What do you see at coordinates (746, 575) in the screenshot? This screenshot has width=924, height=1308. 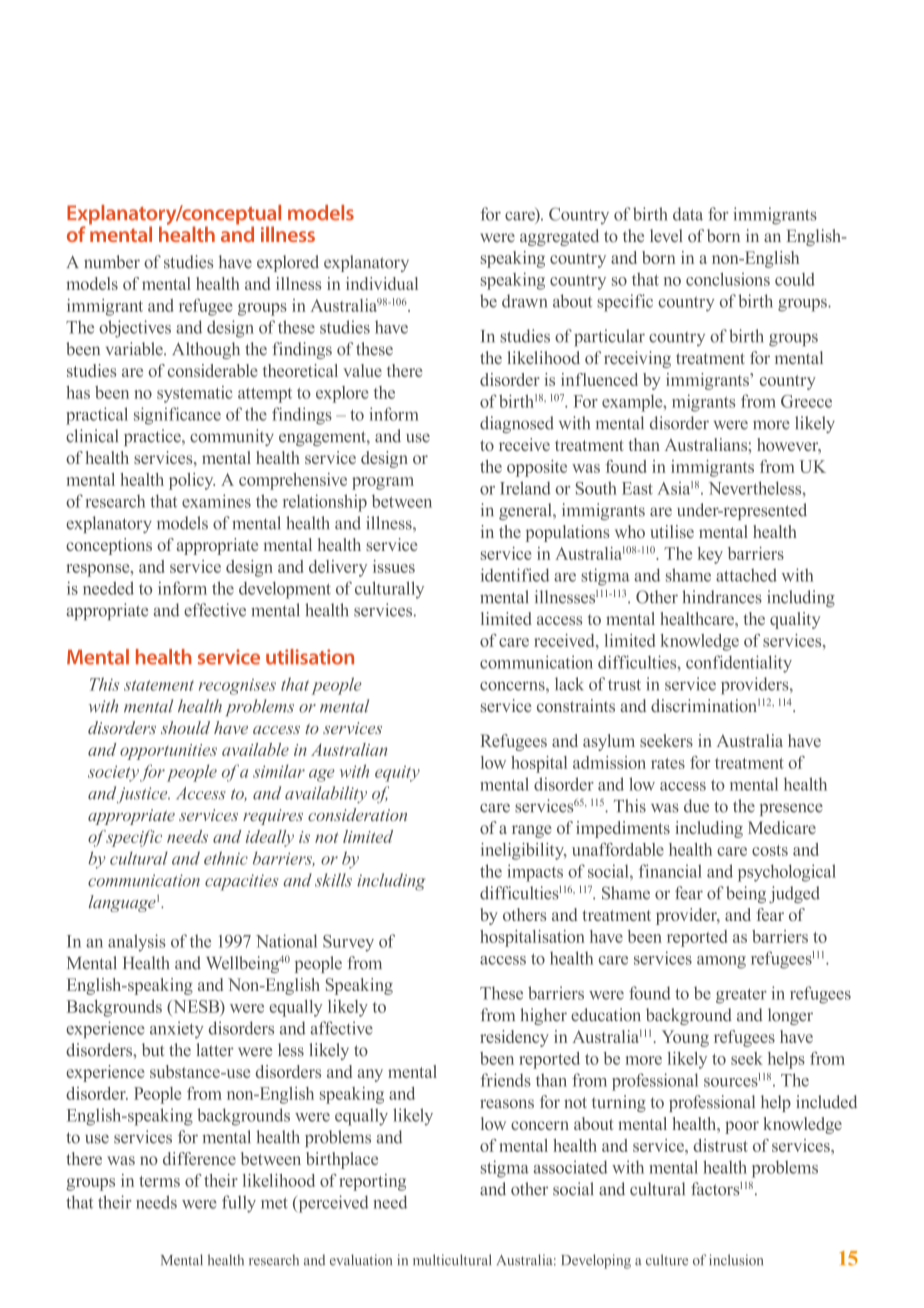 I see `attached` at bounding box center [746, 575].
